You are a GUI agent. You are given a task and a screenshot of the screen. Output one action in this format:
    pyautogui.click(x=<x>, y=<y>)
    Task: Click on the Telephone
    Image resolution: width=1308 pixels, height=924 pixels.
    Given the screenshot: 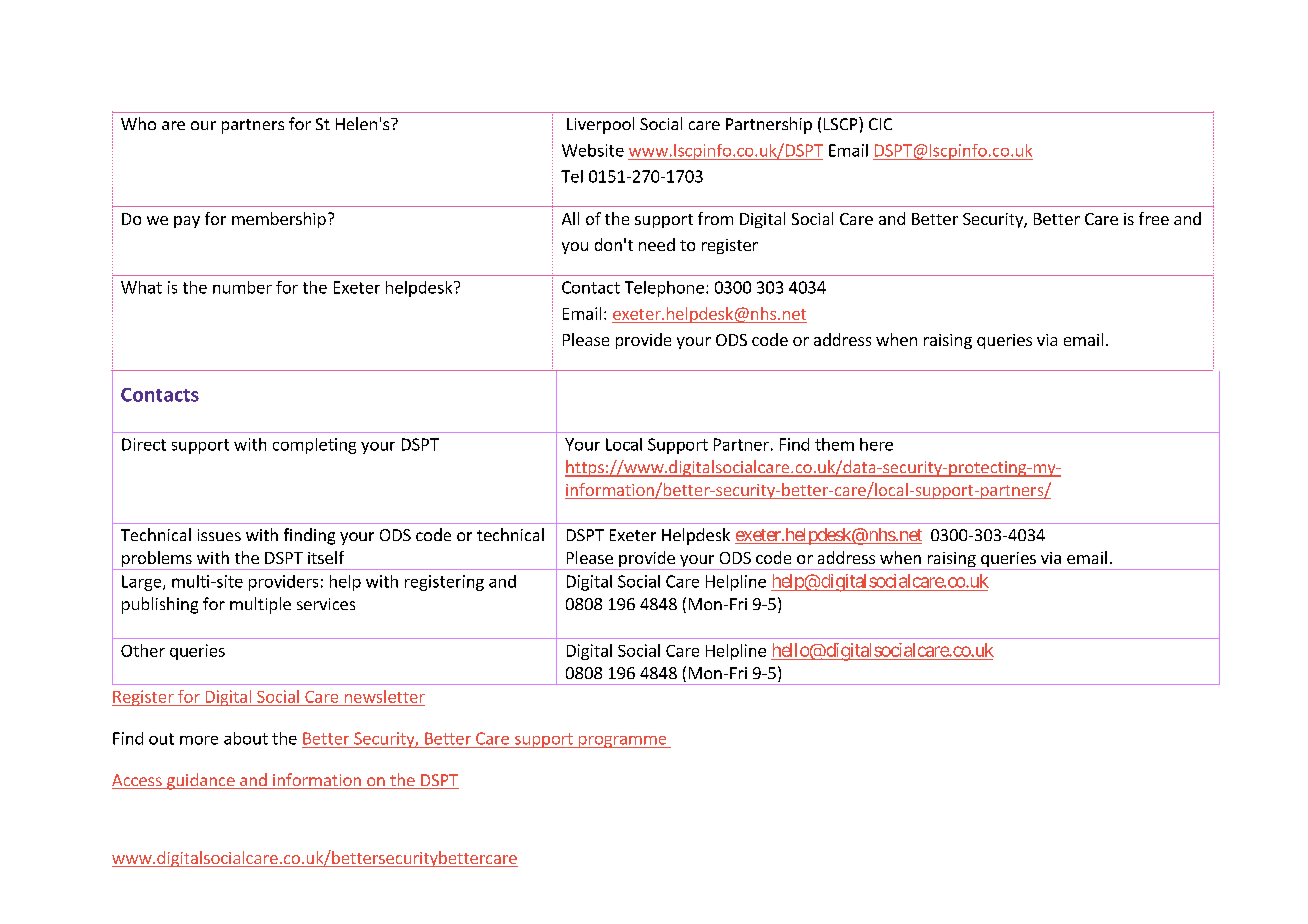 What is the action you would take?
    pyautogui.click(x=664, y=289)
